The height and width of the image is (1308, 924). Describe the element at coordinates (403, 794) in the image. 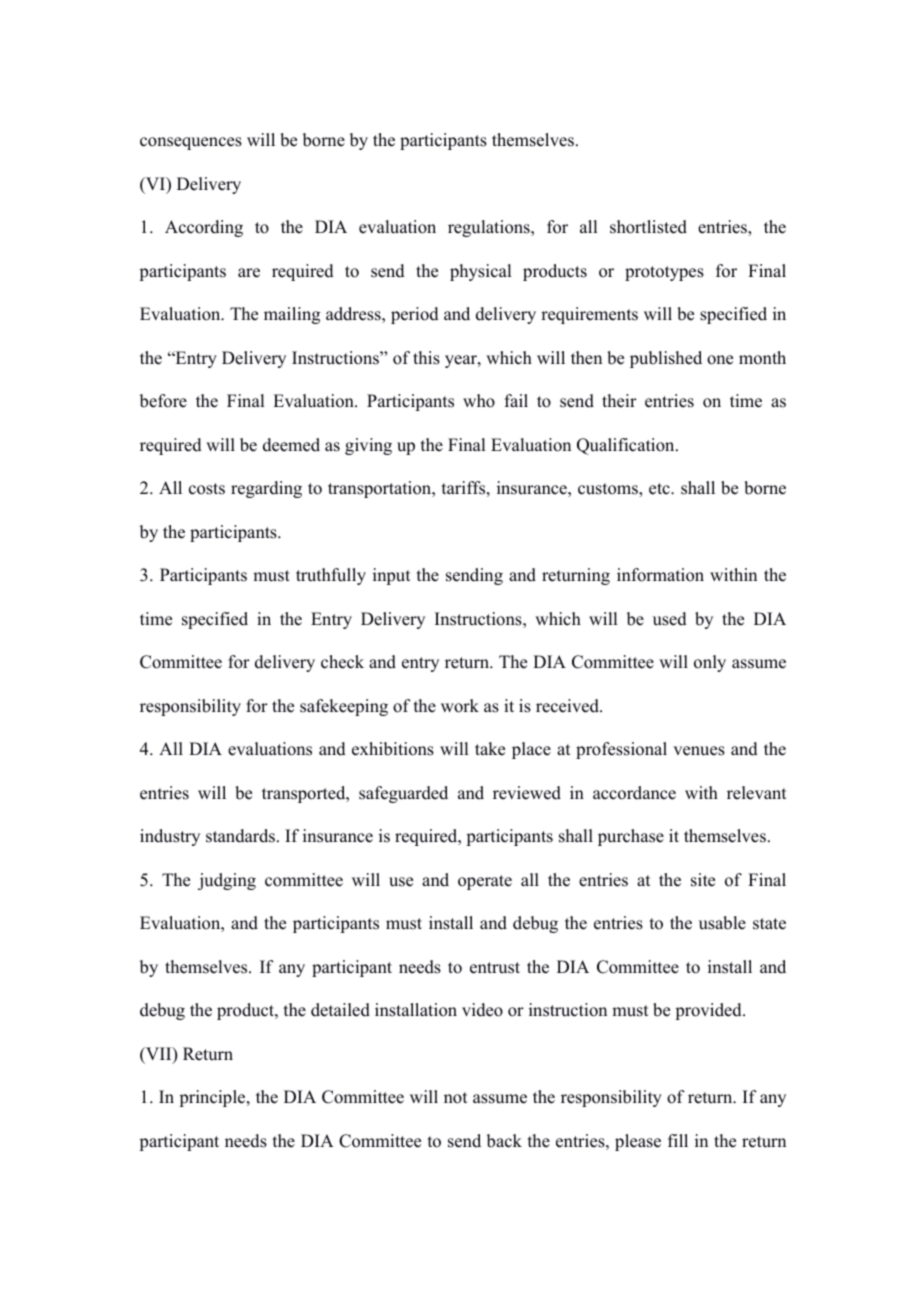

I see `safeguarded` at that location.
